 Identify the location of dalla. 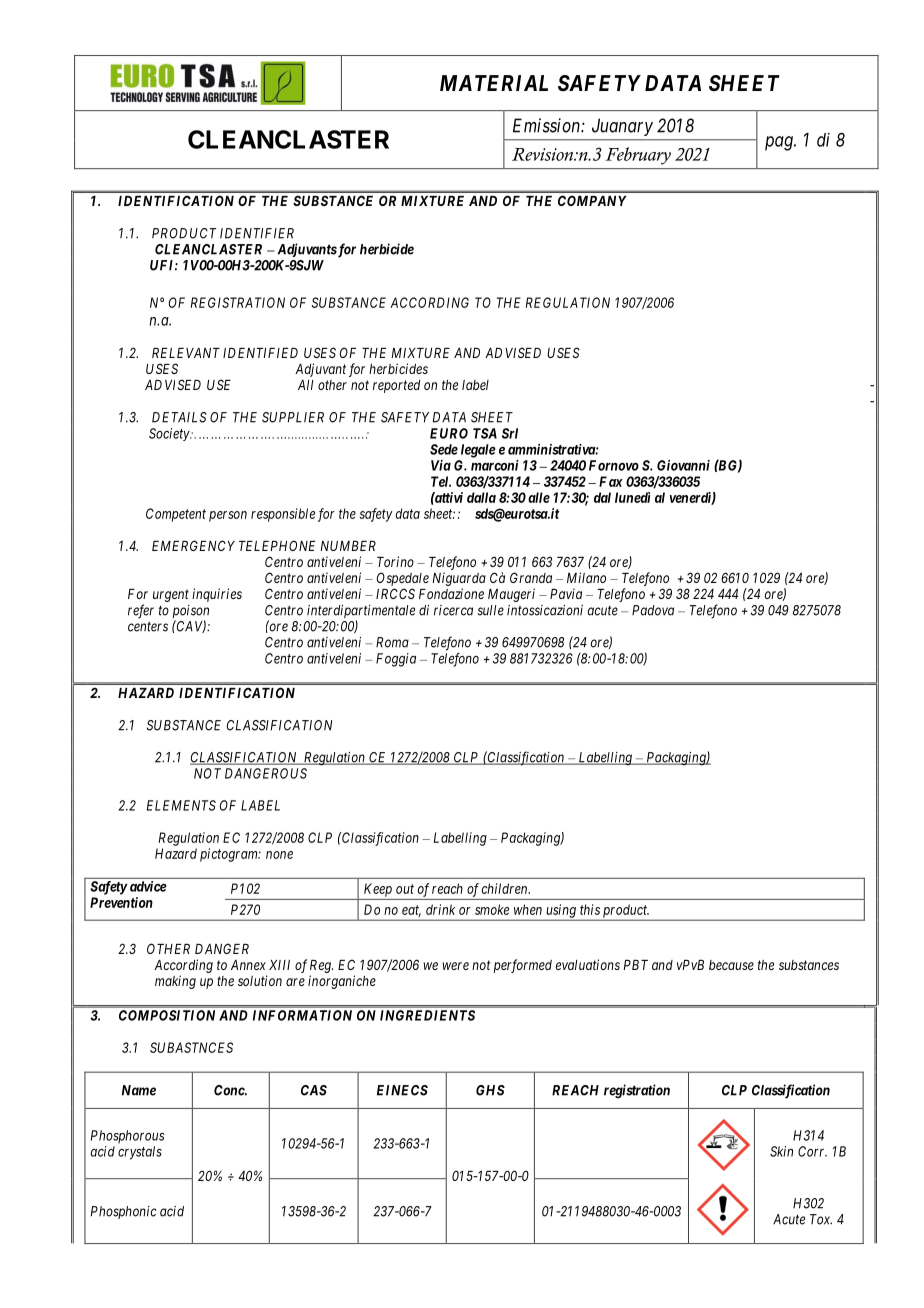
(481, 497).
